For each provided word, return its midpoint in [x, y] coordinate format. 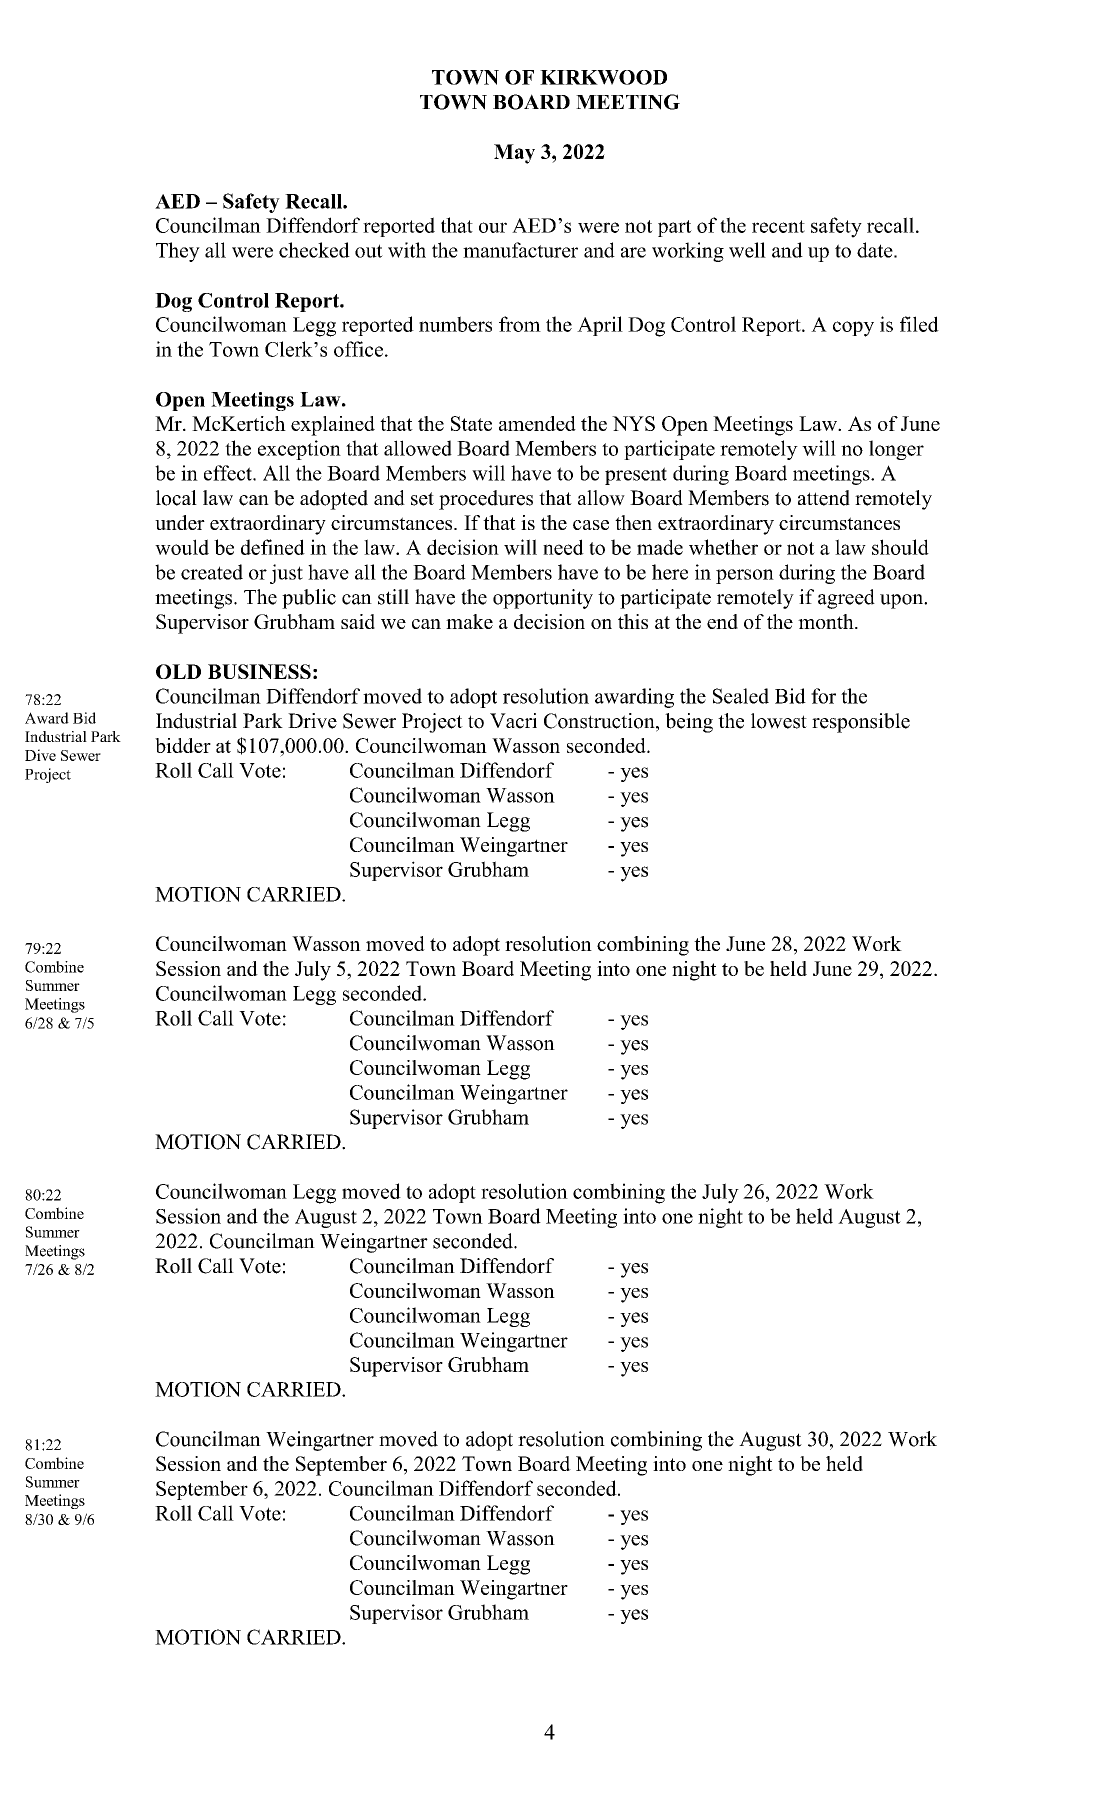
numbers [455, 324]
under [180, 522]
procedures [486, 500]
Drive [312, 721]
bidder [183, 745]
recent [778, 226]
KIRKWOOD [603, 77]
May [514, 154]
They [178, 252]
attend [824, 498]
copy [853, 329]
